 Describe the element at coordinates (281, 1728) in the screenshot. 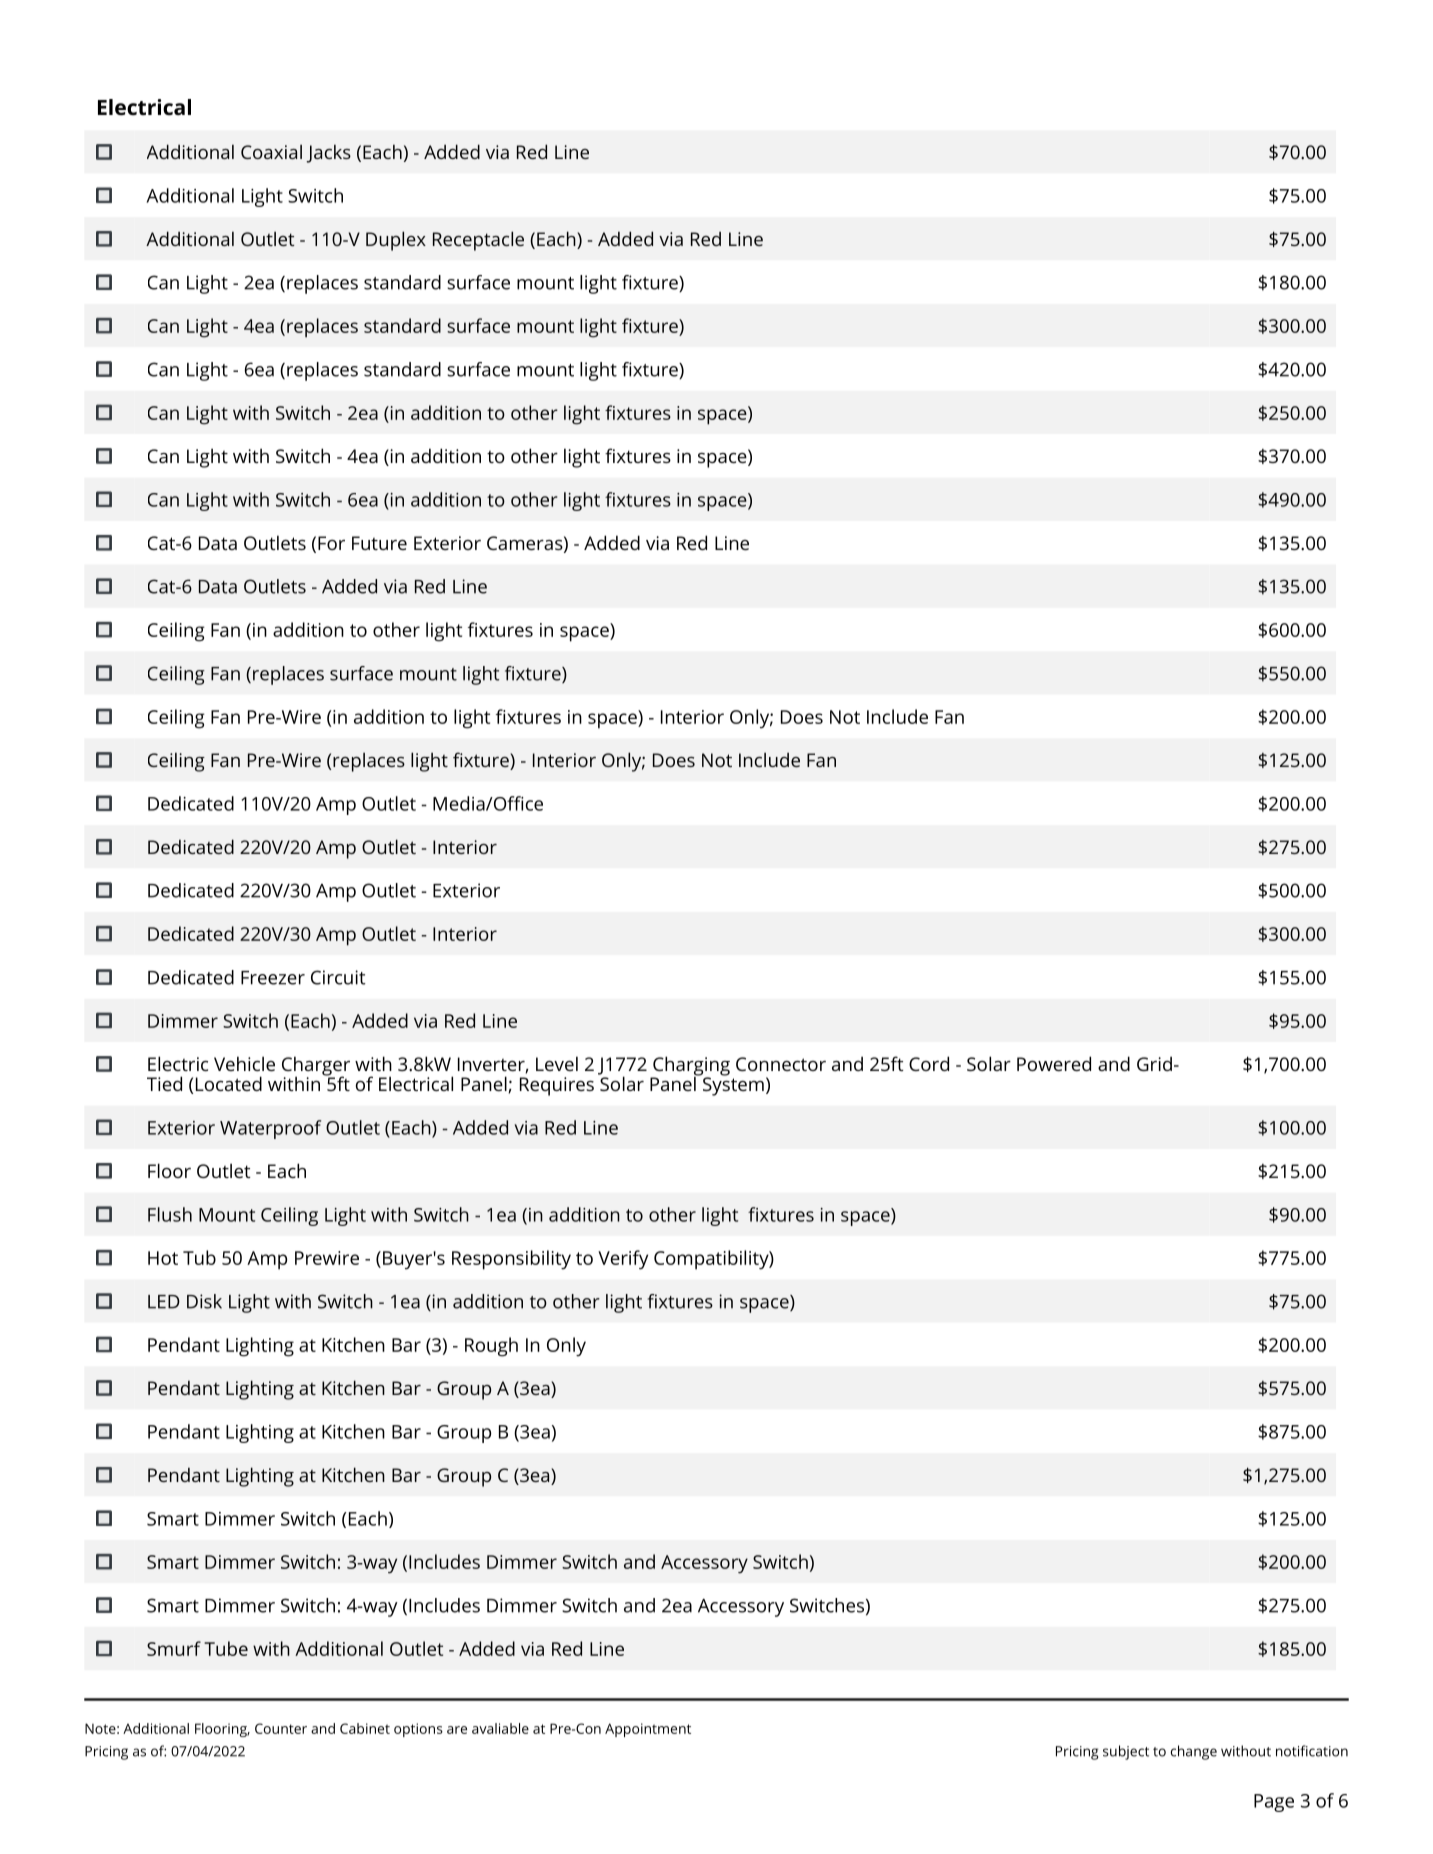

I see `Counter` at that location.
